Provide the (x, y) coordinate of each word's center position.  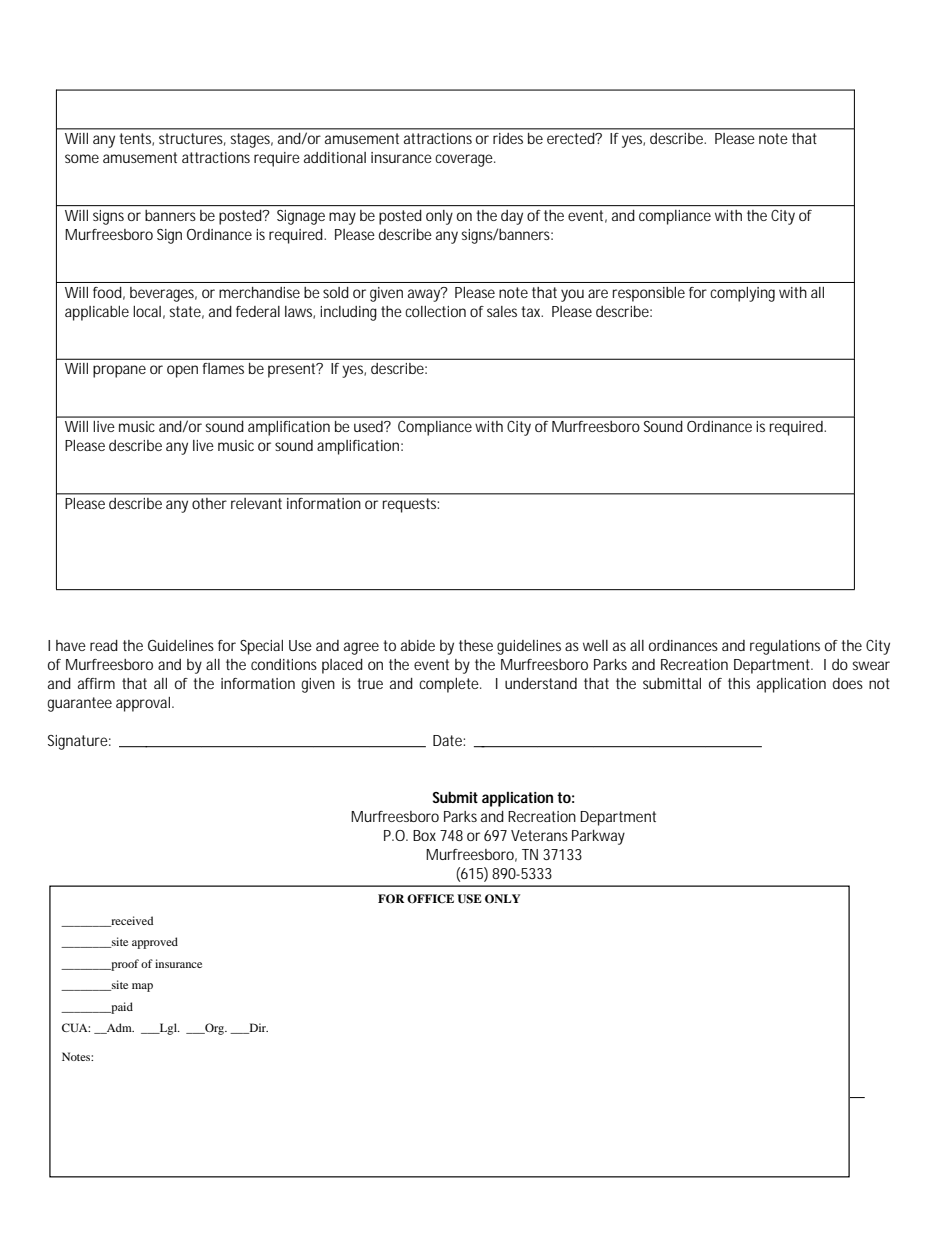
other (209, 503)
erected (572, 138)
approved (155, 943)
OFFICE (430, 899)
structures (192, 139)
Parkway (598, 837)
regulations (785, 647)
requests (411, 505)
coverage (465, 160)
